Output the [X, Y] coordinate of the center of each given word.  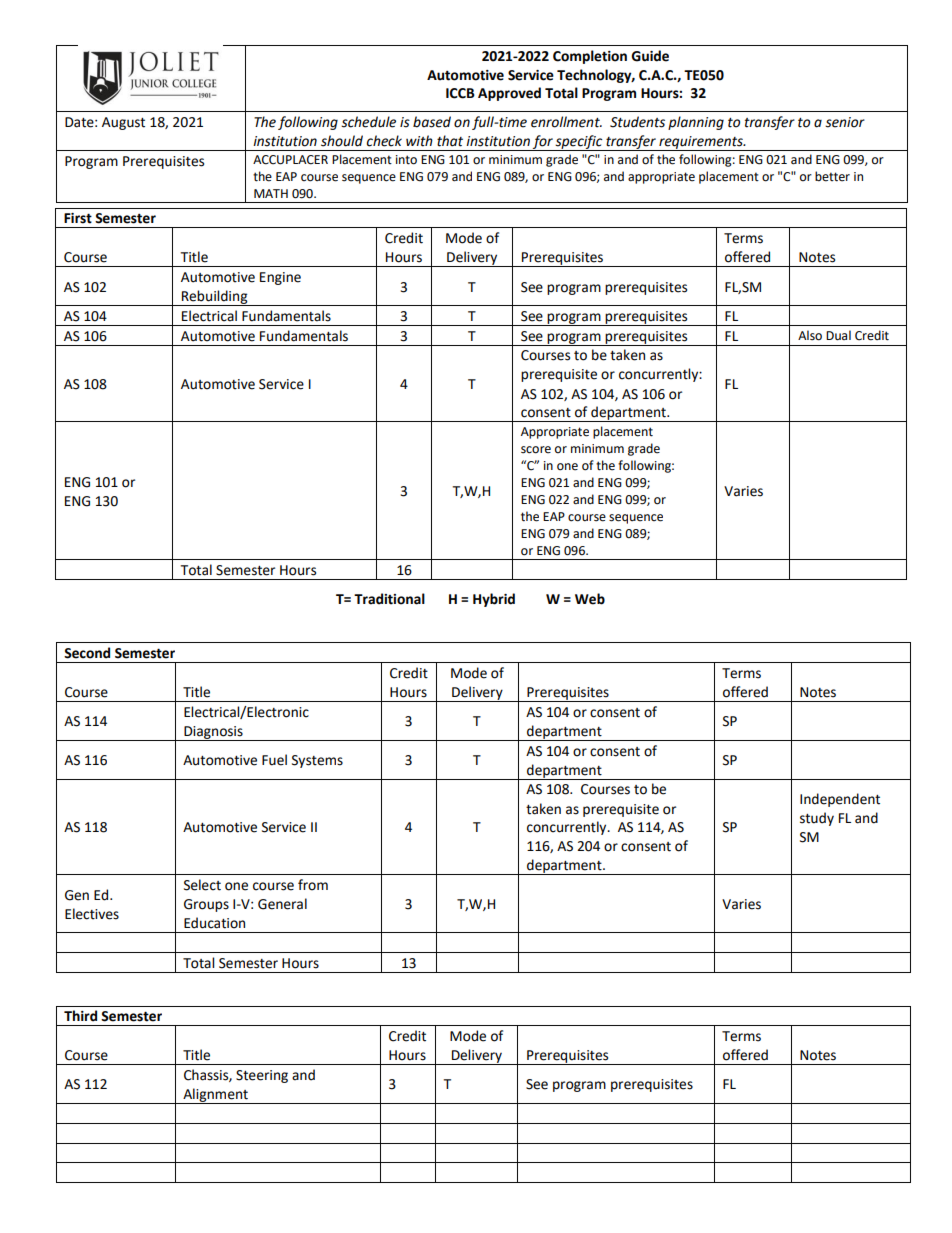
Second [87, 653]
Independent [840, 800]
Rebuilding [215, 298]
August [123, 123]
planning [696, 123]
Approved [509, 94]
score [536, 450]
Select [202, 885]
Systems [317, 761]
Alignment [215, 1096]
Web [590, 599]
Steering [262, 1076]
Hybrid [494, 600]
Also [810, 335]
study [817, 819]
